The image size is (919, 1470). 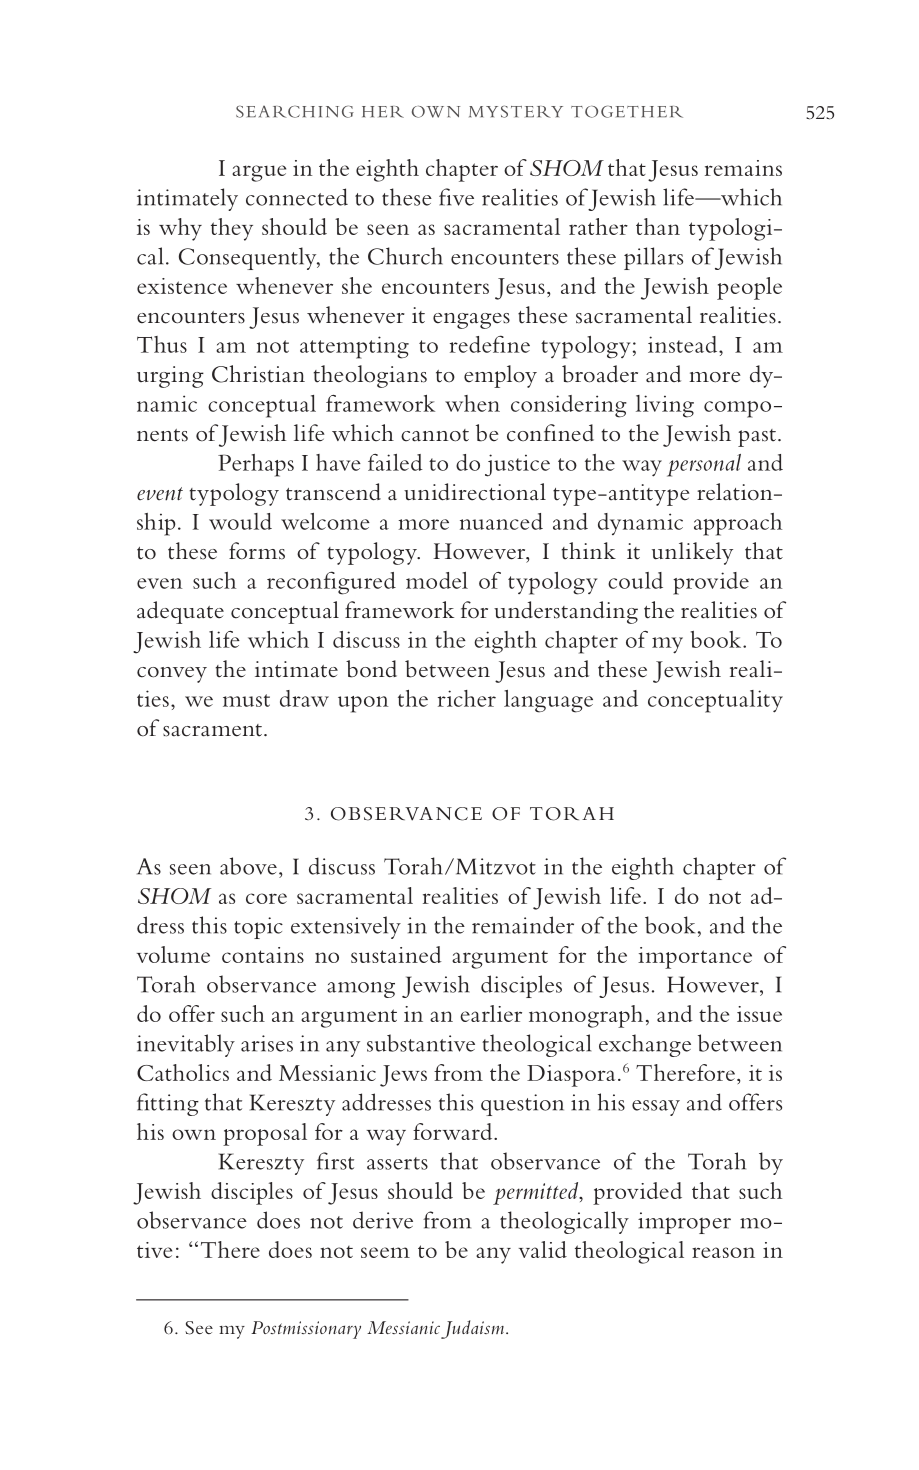 I want to click on improper, so click(x=684, y=1223).
